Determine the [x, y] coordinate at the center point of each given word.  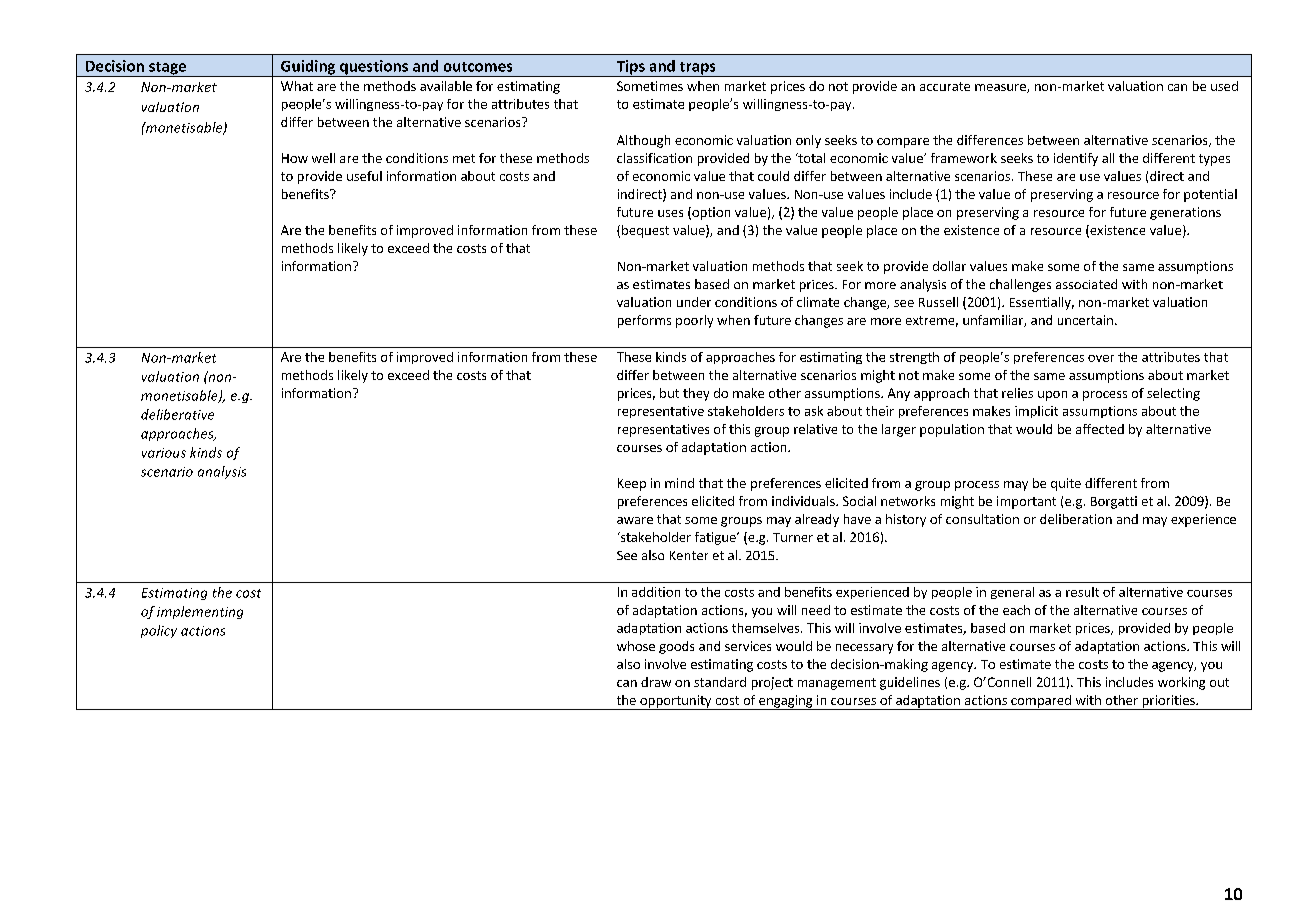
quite [1066, 484]
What [297, 86]
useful [364, 176]
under [694, 302]
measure [1001, 88]
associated [1086, 284]
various [164, 453]
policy [159, 631]
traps [697, 69]
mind [679, 483]
